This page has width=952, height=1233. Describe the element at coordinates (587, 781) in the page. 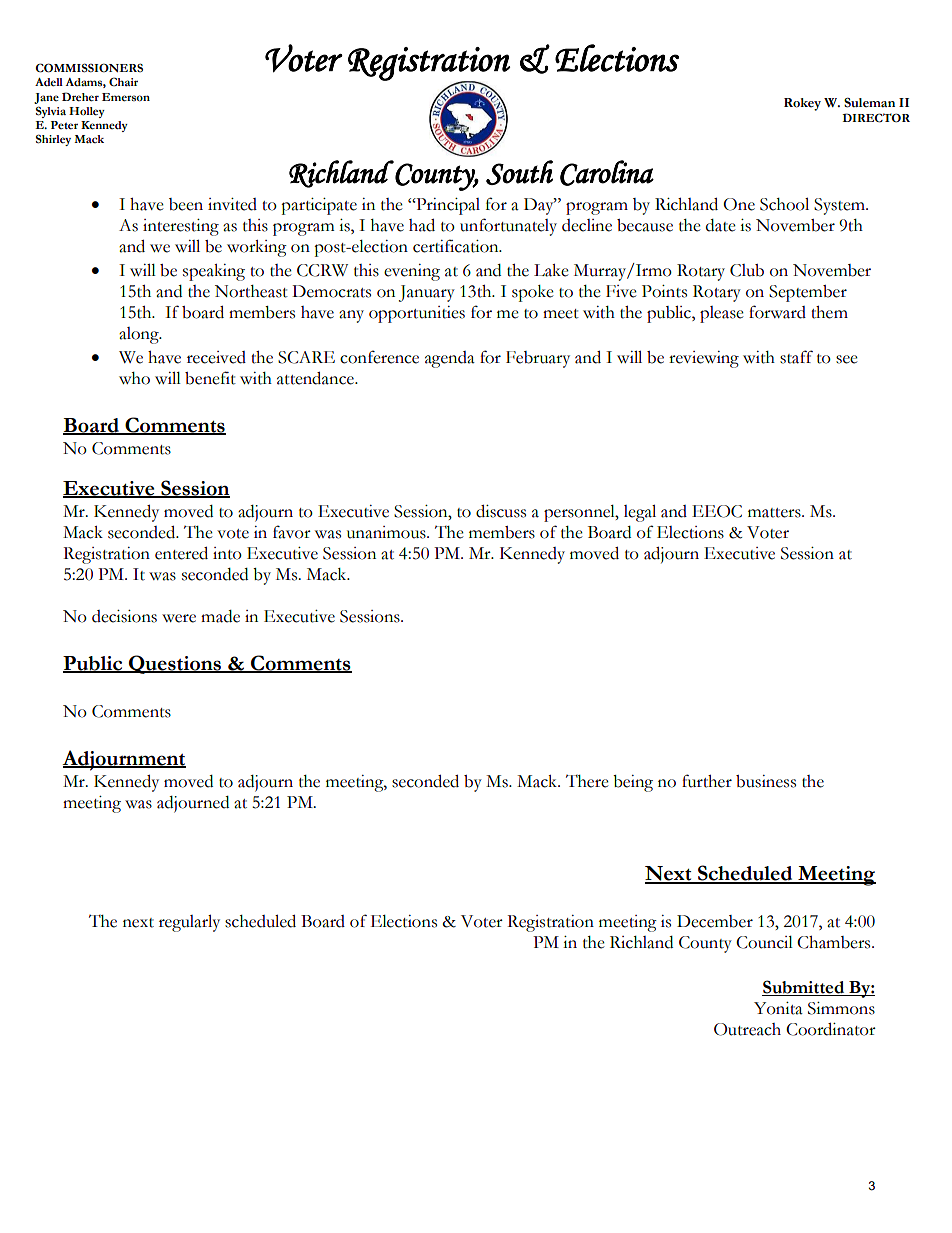

I see `There` at that location.
